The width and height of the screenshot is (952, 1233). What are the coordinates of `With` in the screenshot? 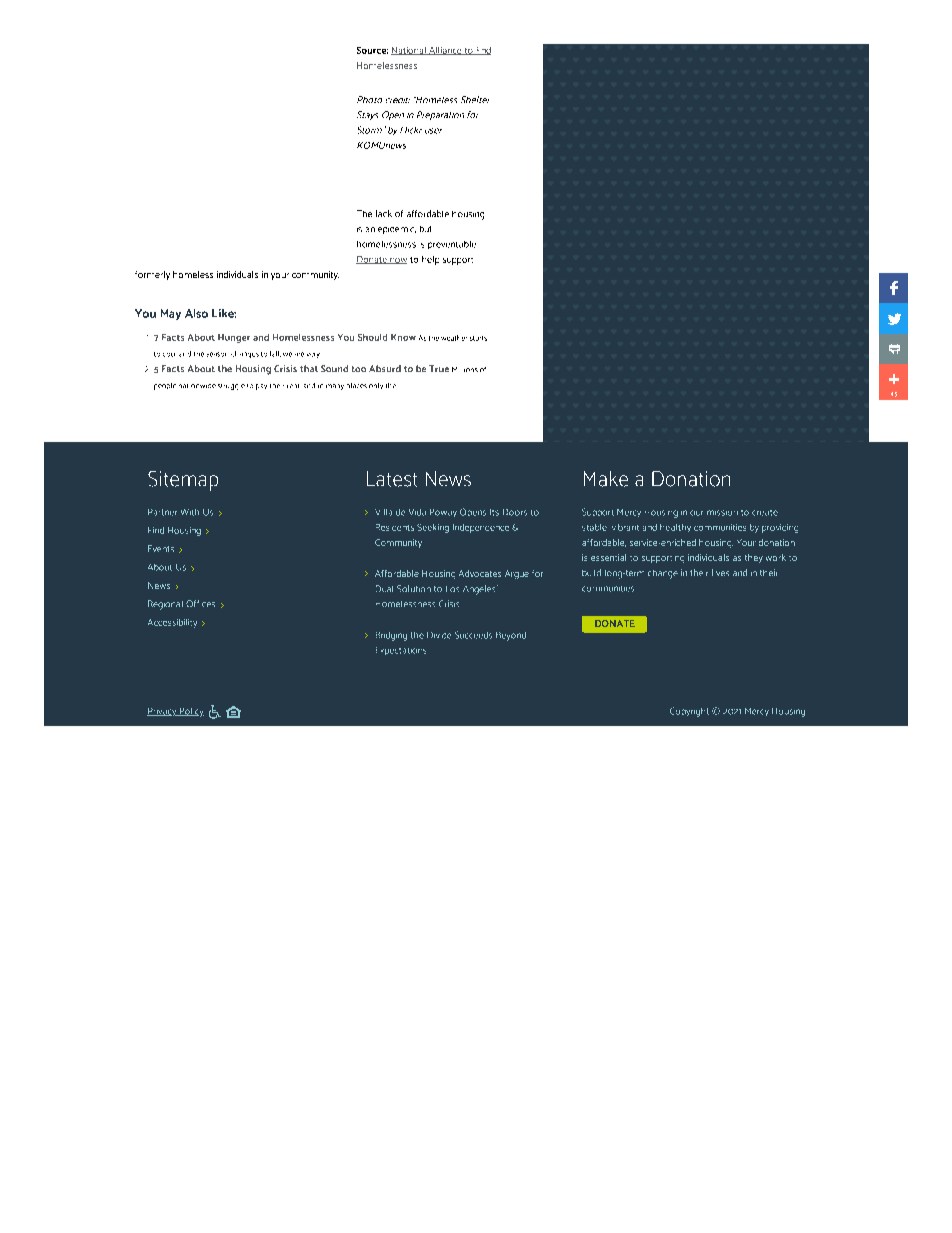 It's located at (190, 512).
